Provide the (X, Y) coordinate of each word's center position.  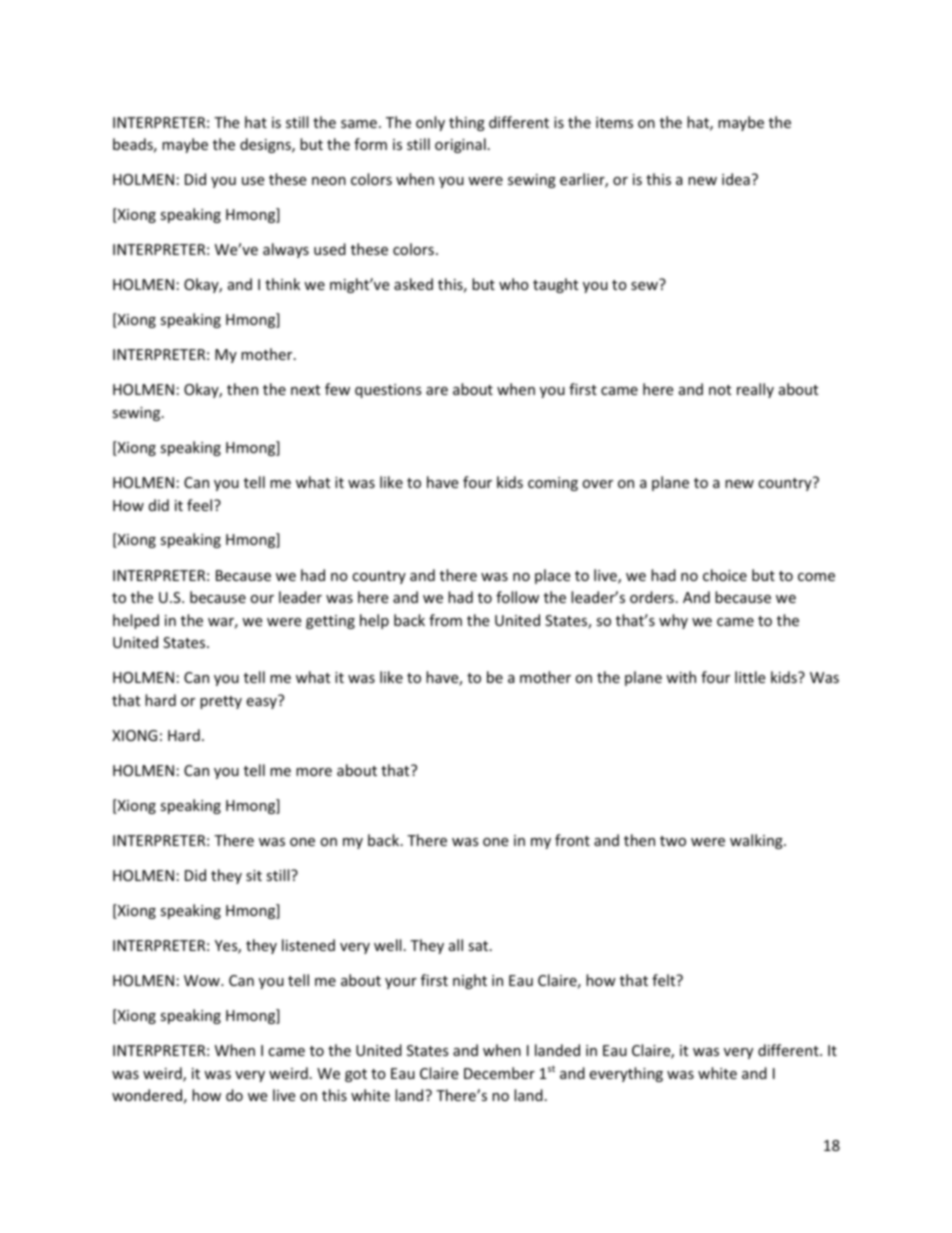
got (356, 1075)
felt (665, 980)
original (460, 145)
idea (736, 179)
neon (329, 181)
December (499, 1073)
